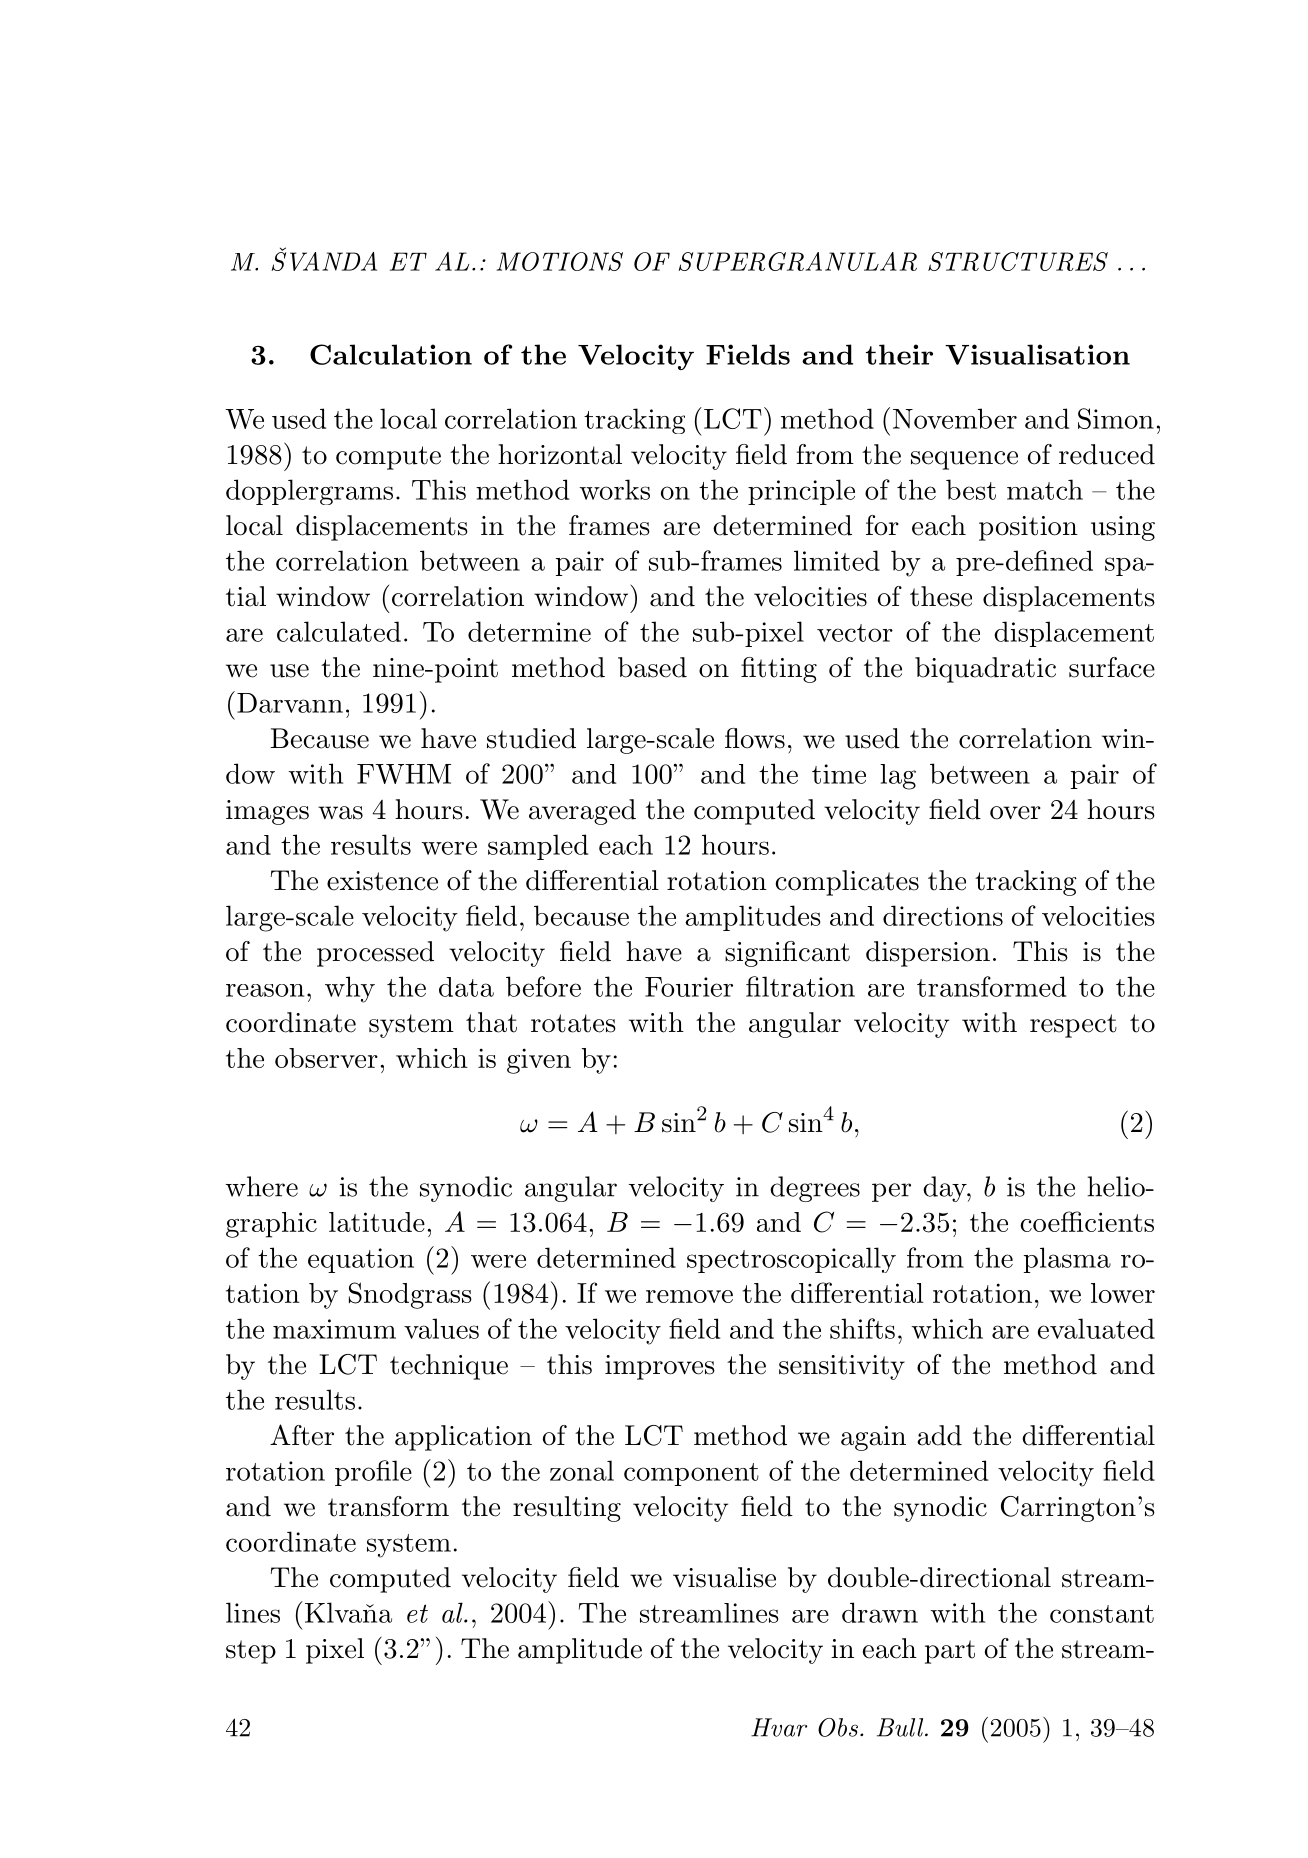  I want to click on Fourier, so click(689, 987).
